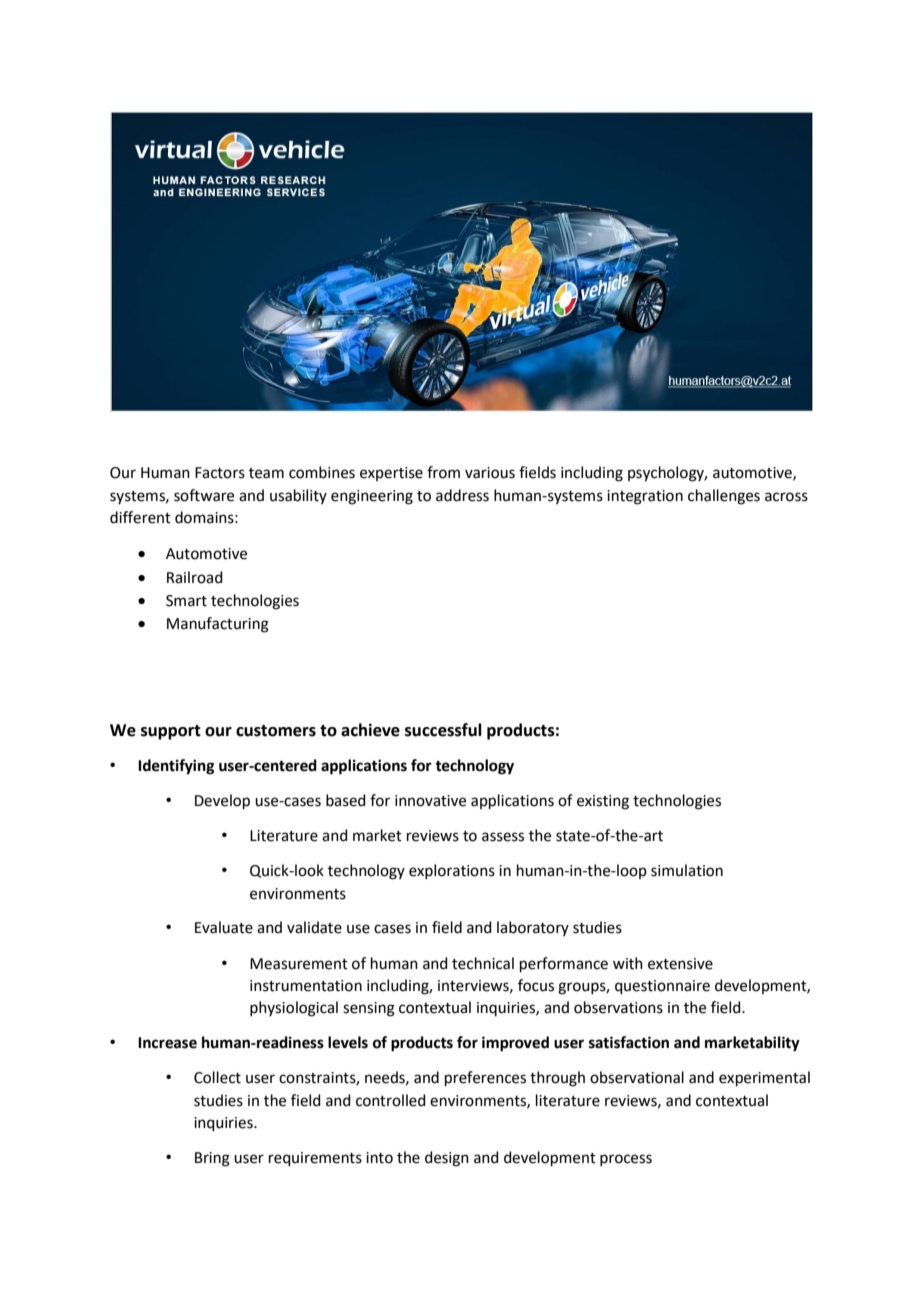 The image size is (924, 1308). Describe the element at coordinates (603, 802) in the screenshot. I see `existing` at that location.
